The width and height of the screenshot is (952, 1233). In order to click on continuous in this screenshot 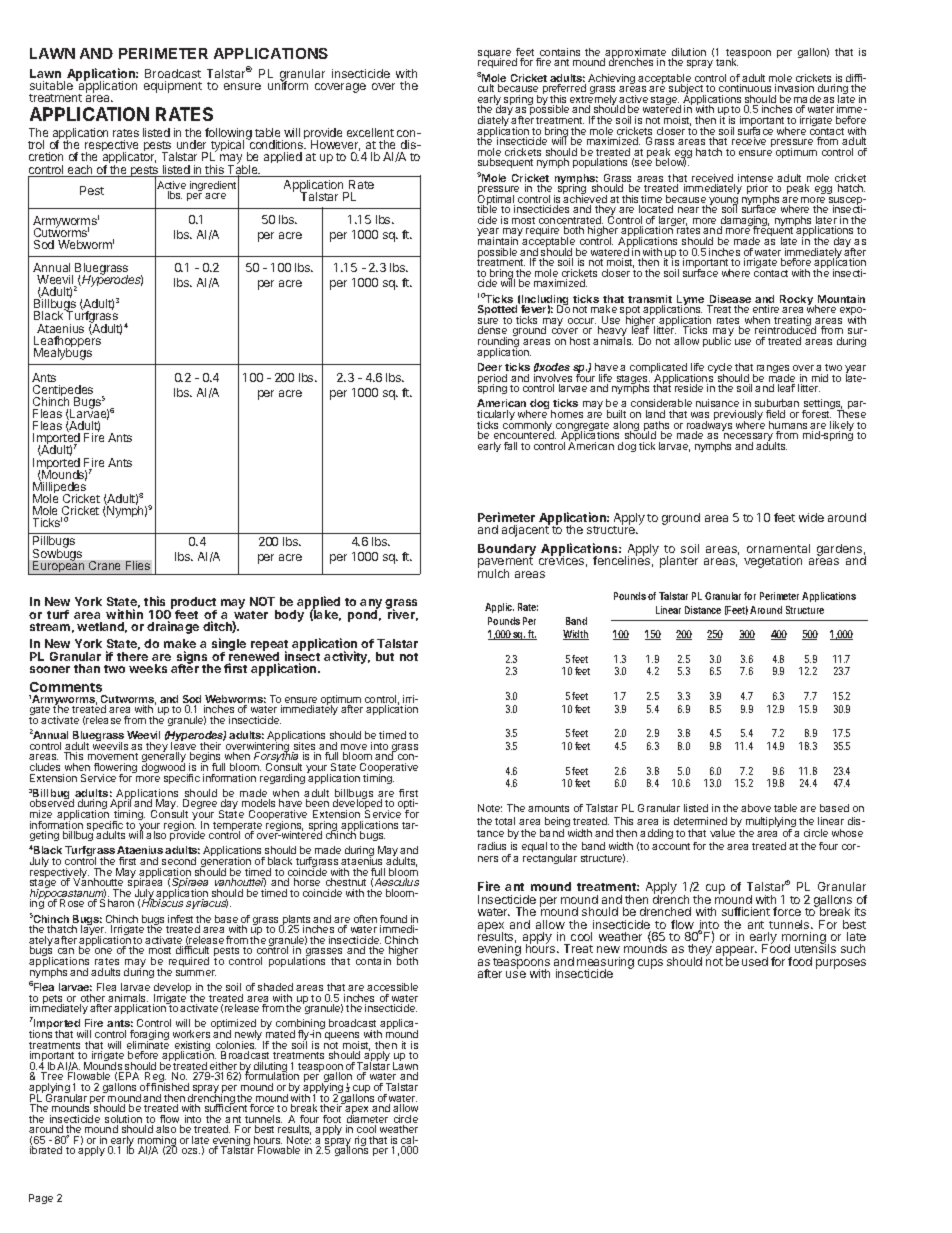, I will do `click(745, 88)`.
